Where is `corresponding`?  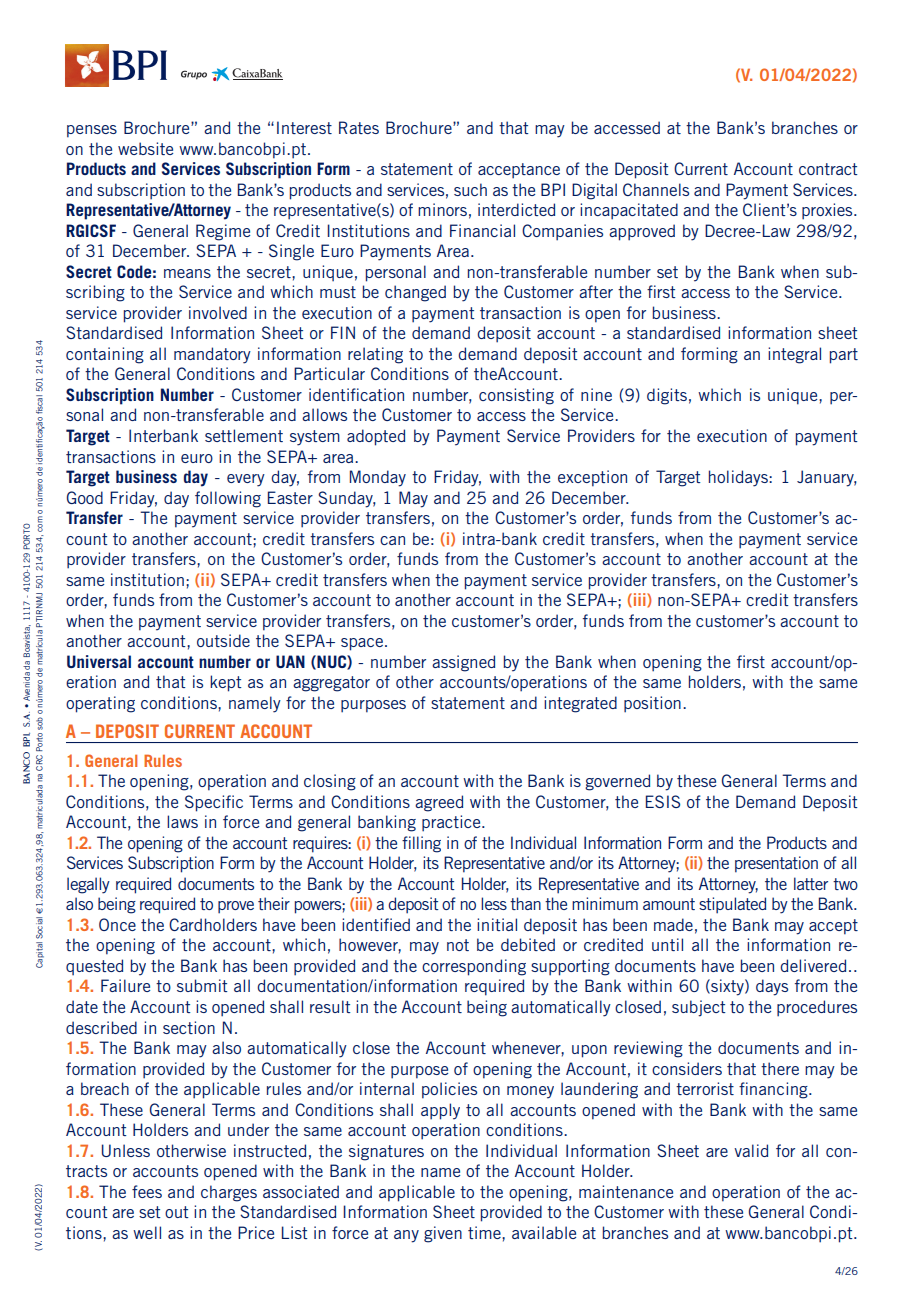 corresponding is located at coordinates (474, 967).
